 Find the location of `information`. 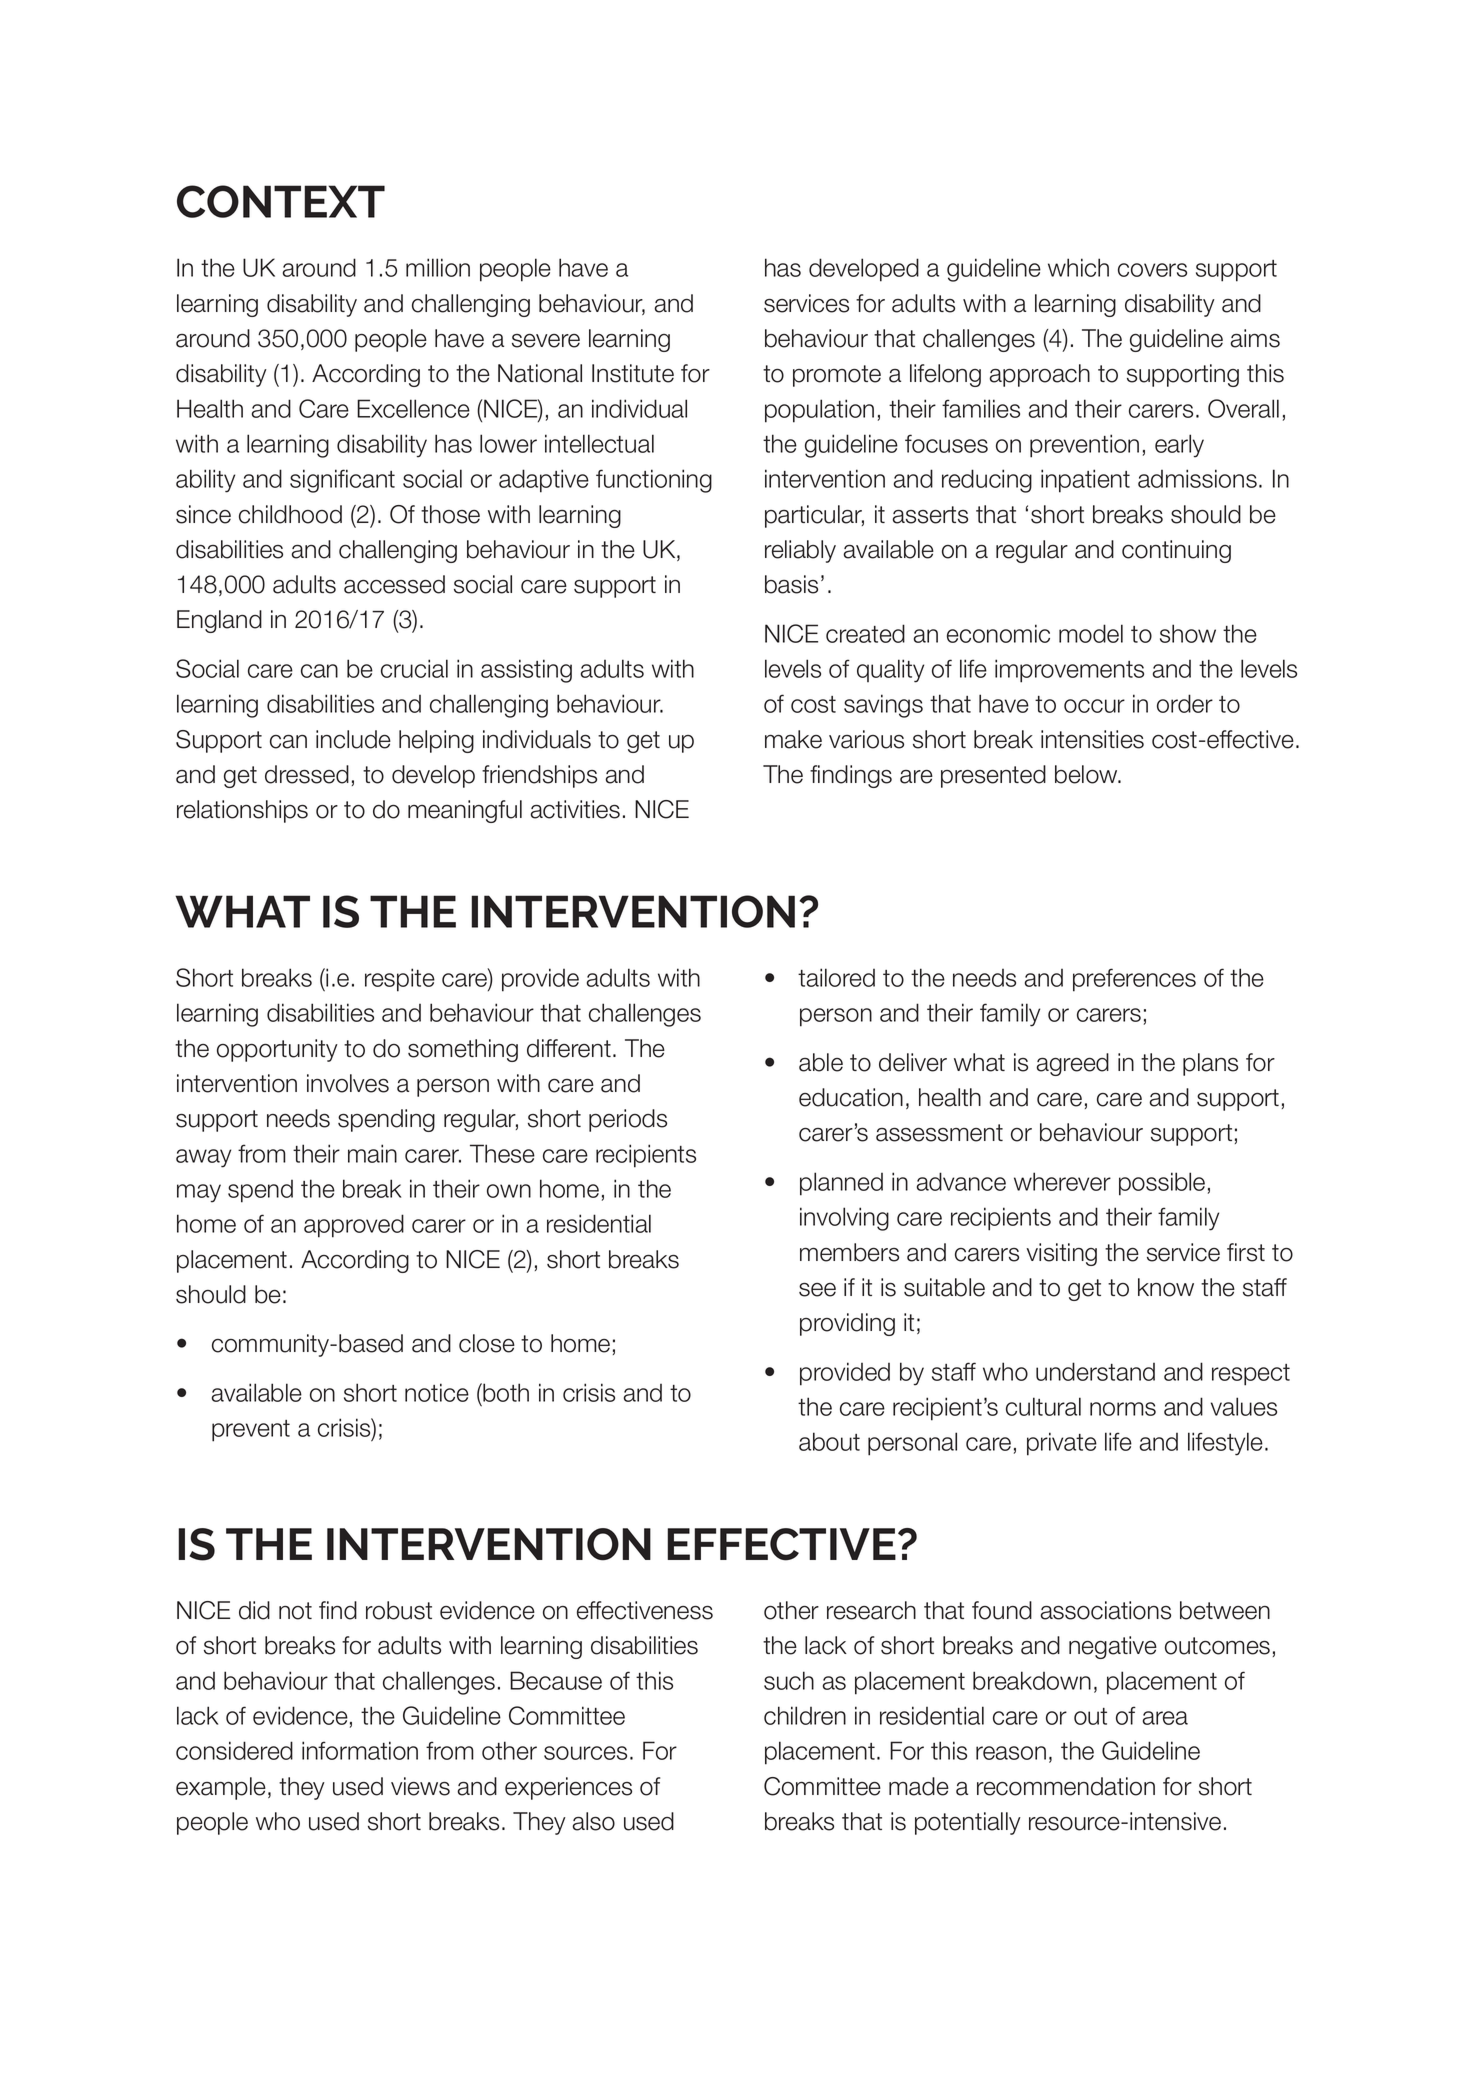

information is located at coordinates (360, 1750).
